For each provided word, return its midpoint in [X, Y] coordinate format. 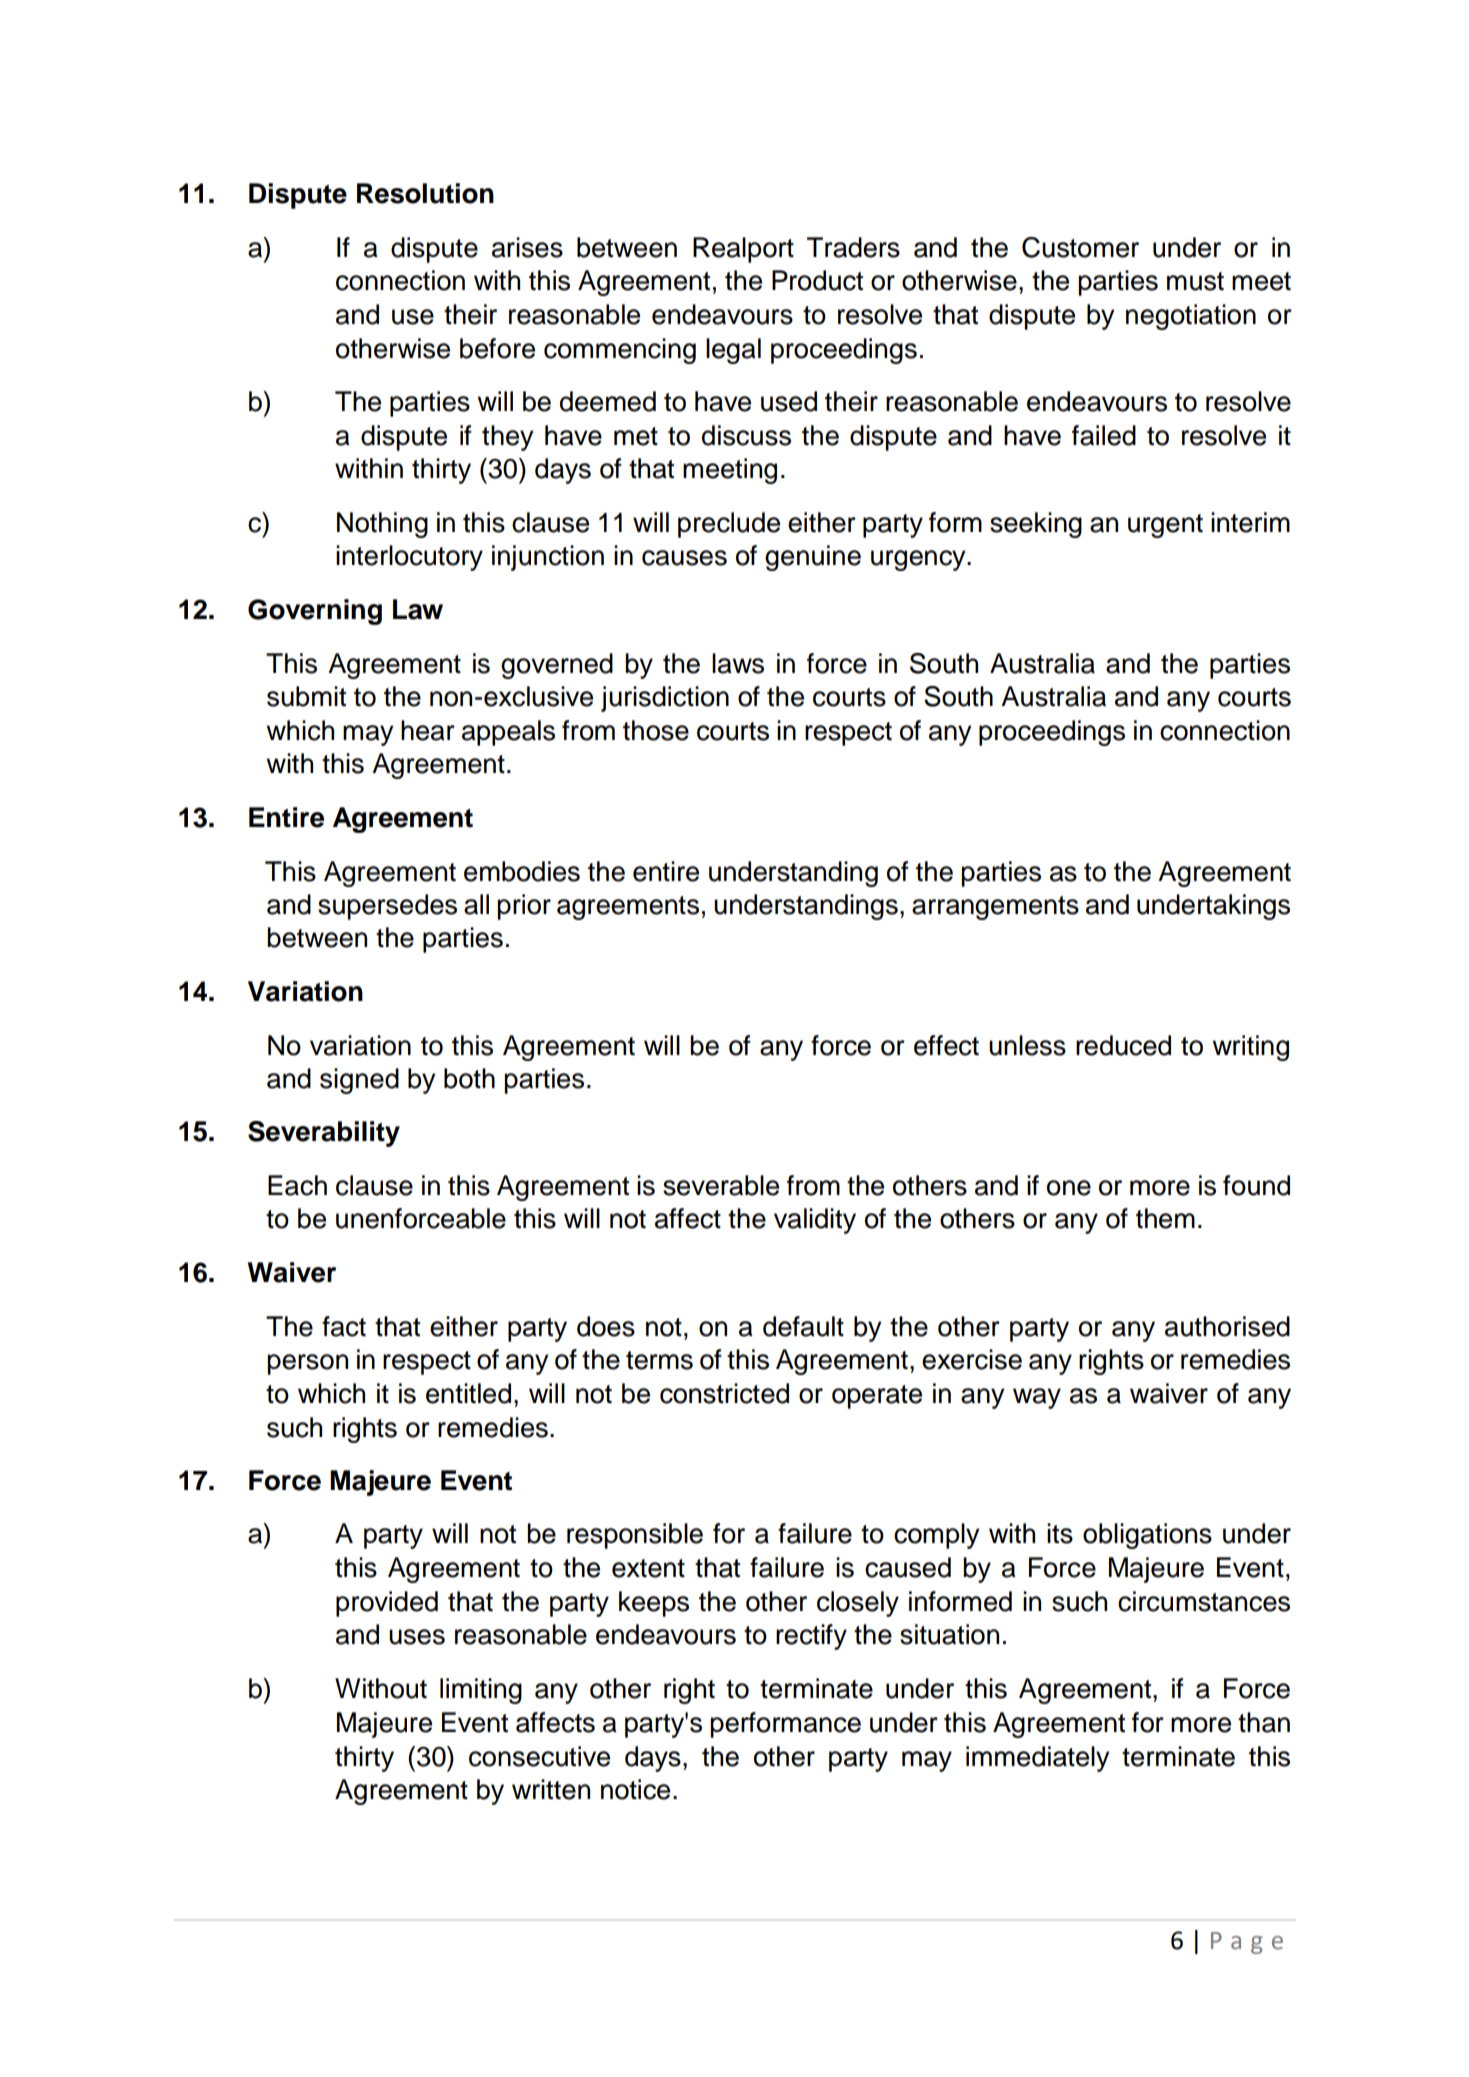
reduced [1123, 1045]
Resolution [425, 193]
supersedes [387, 907]
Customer [1080, 247]
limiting [481, 1691]
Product [817, 280]
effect [946, 1045]
